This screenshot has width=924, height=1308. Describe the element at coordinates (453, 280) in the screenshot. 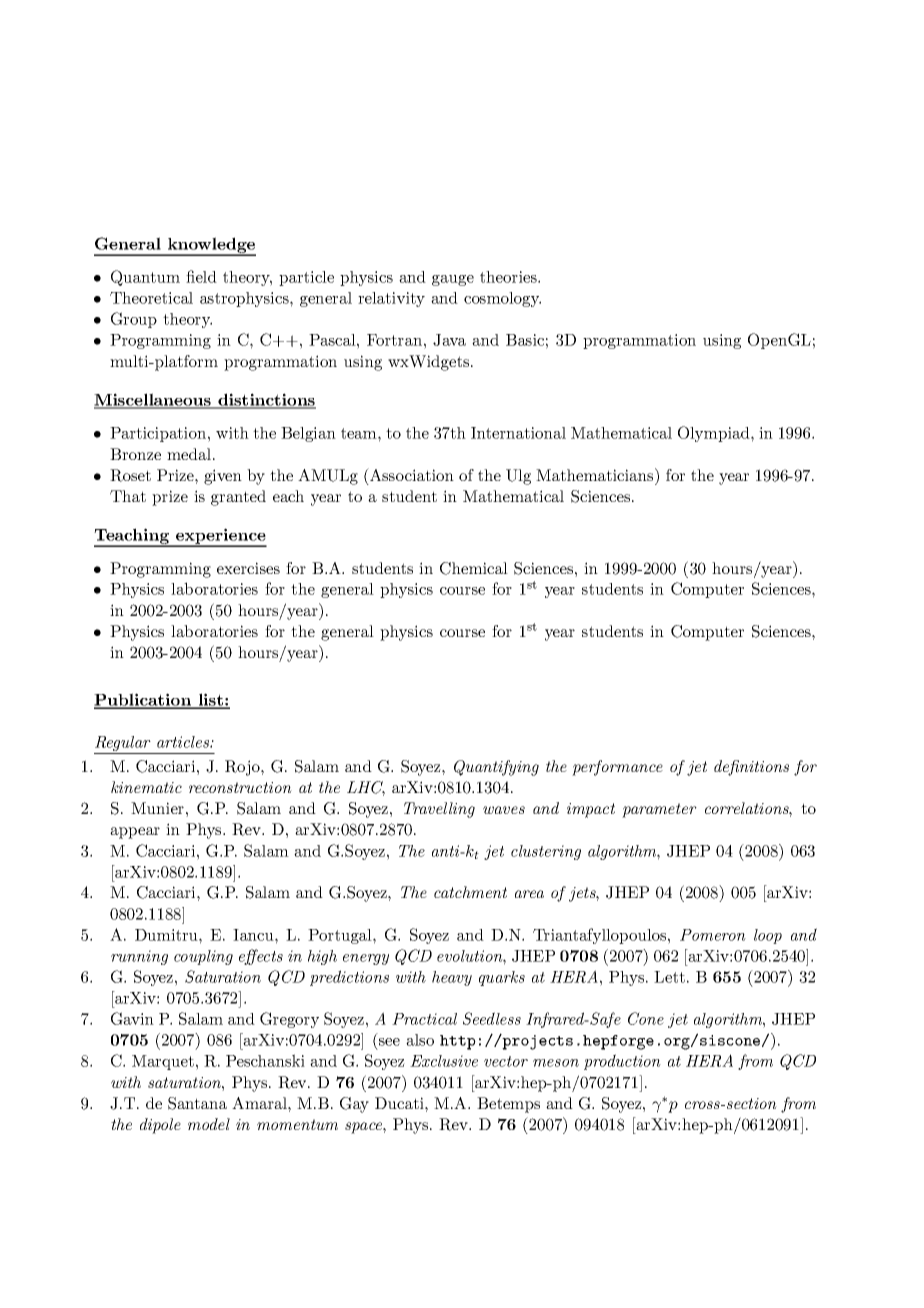

I see `gauge` at that location.
